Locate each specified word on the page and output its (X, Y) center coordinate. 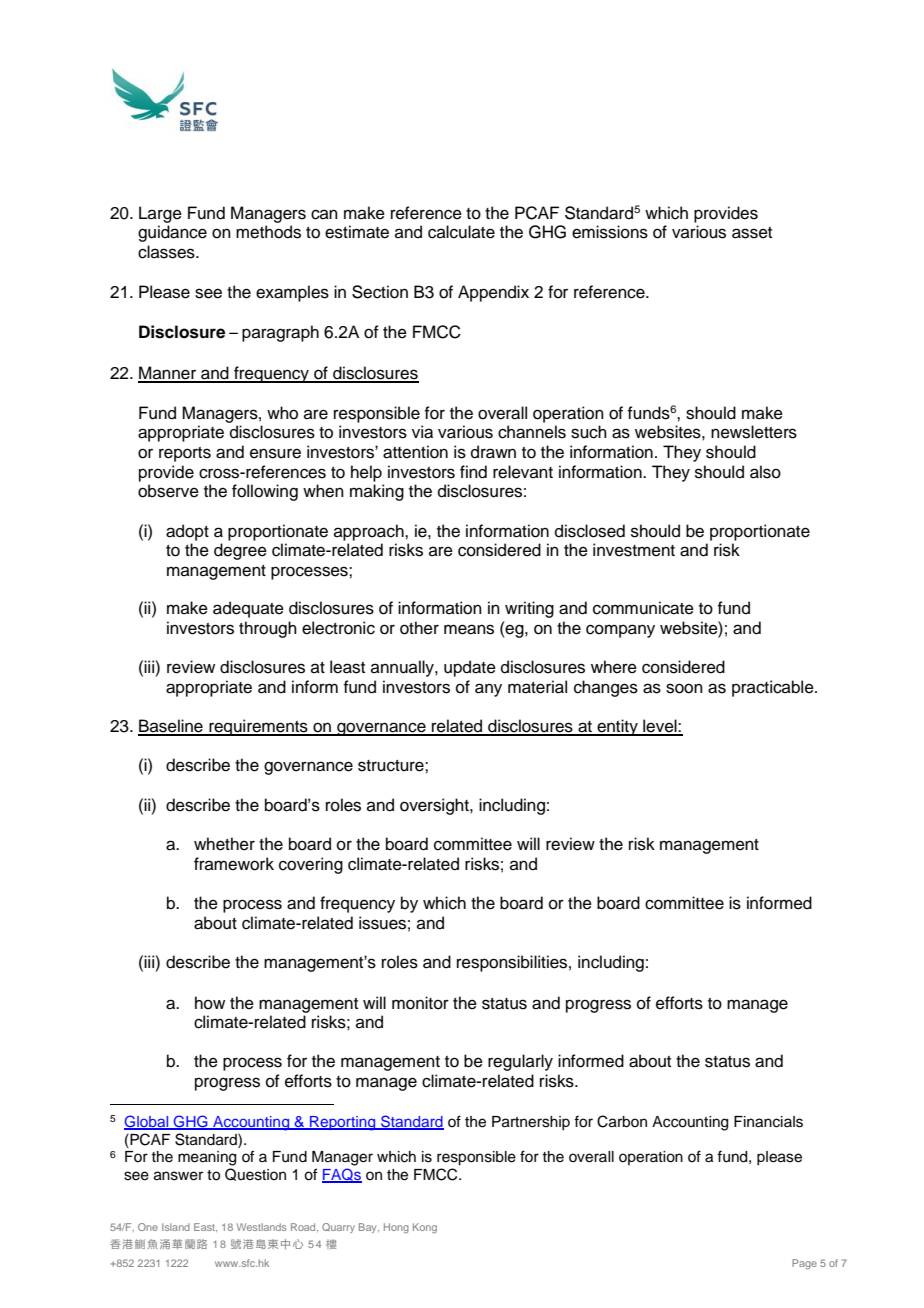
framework (234, 864)
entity (617, 727)
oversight (435, 806)
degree (240, 551)
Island (176, 1227)
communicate (643, 608)
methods (268, 232)
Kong (425, 1228)
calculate (461, 232)
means (469, 629)
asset (752, 233)
